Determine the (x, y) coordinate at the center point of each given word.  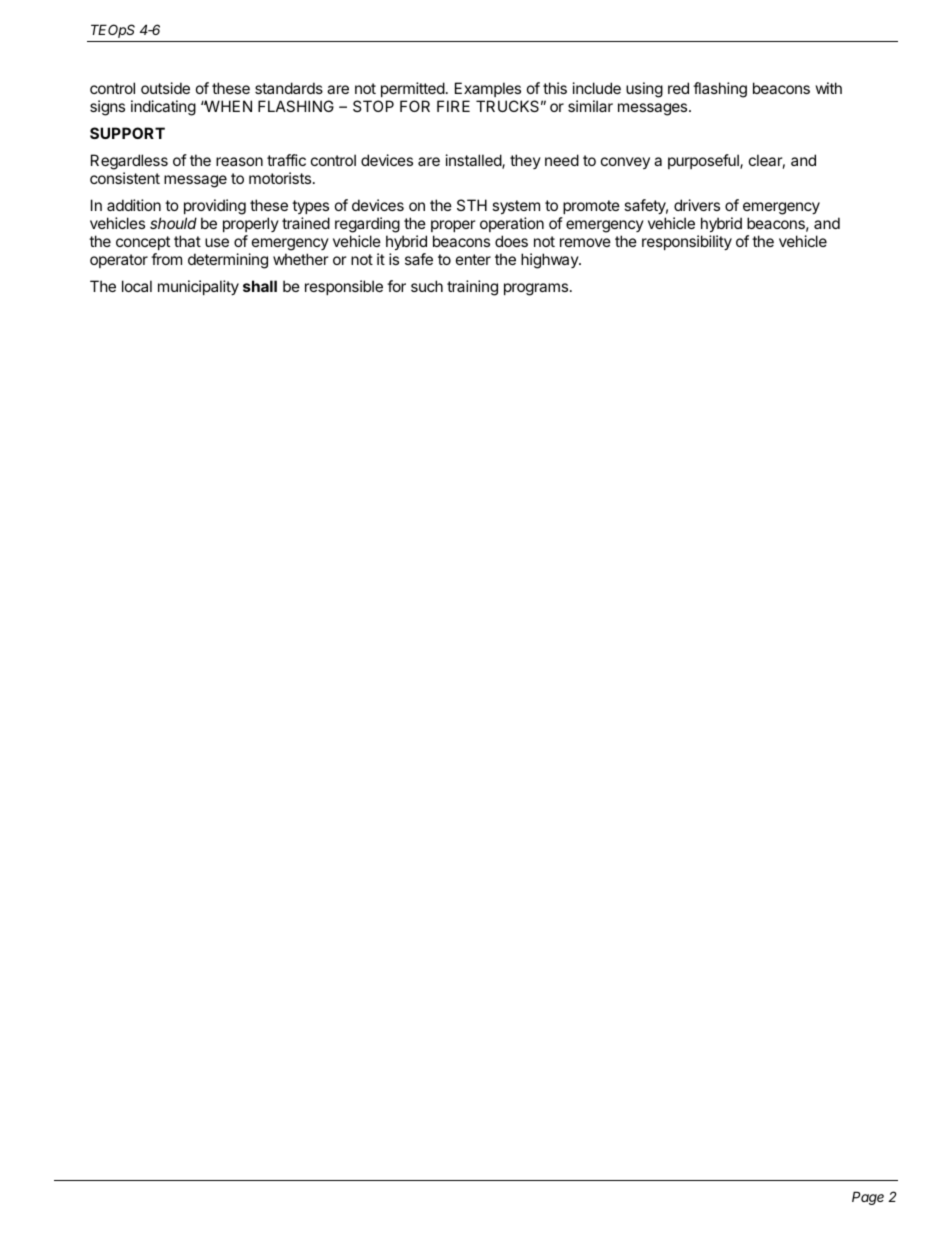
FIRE (453, 106)
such (427, 286)
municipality (198, 287)
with (829, 88)
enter (473, 259)
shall (260, 286)
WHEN (227, 106)
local (137, 286)
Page (868, 1198)
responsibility (687, 242)
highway (550, 261)
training (472, 288)
